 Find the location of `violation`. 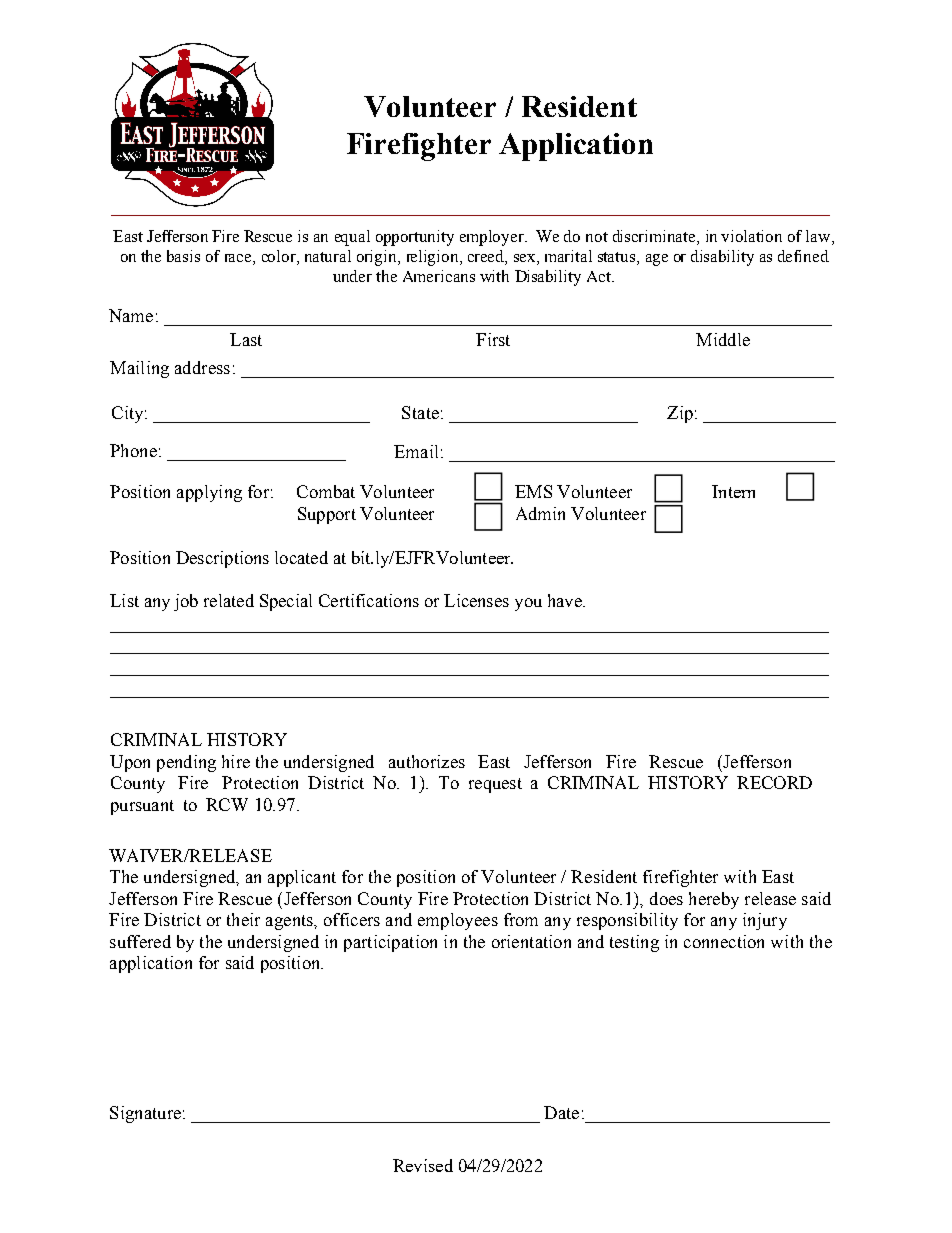

violation is located at coordinates (751, 236).
